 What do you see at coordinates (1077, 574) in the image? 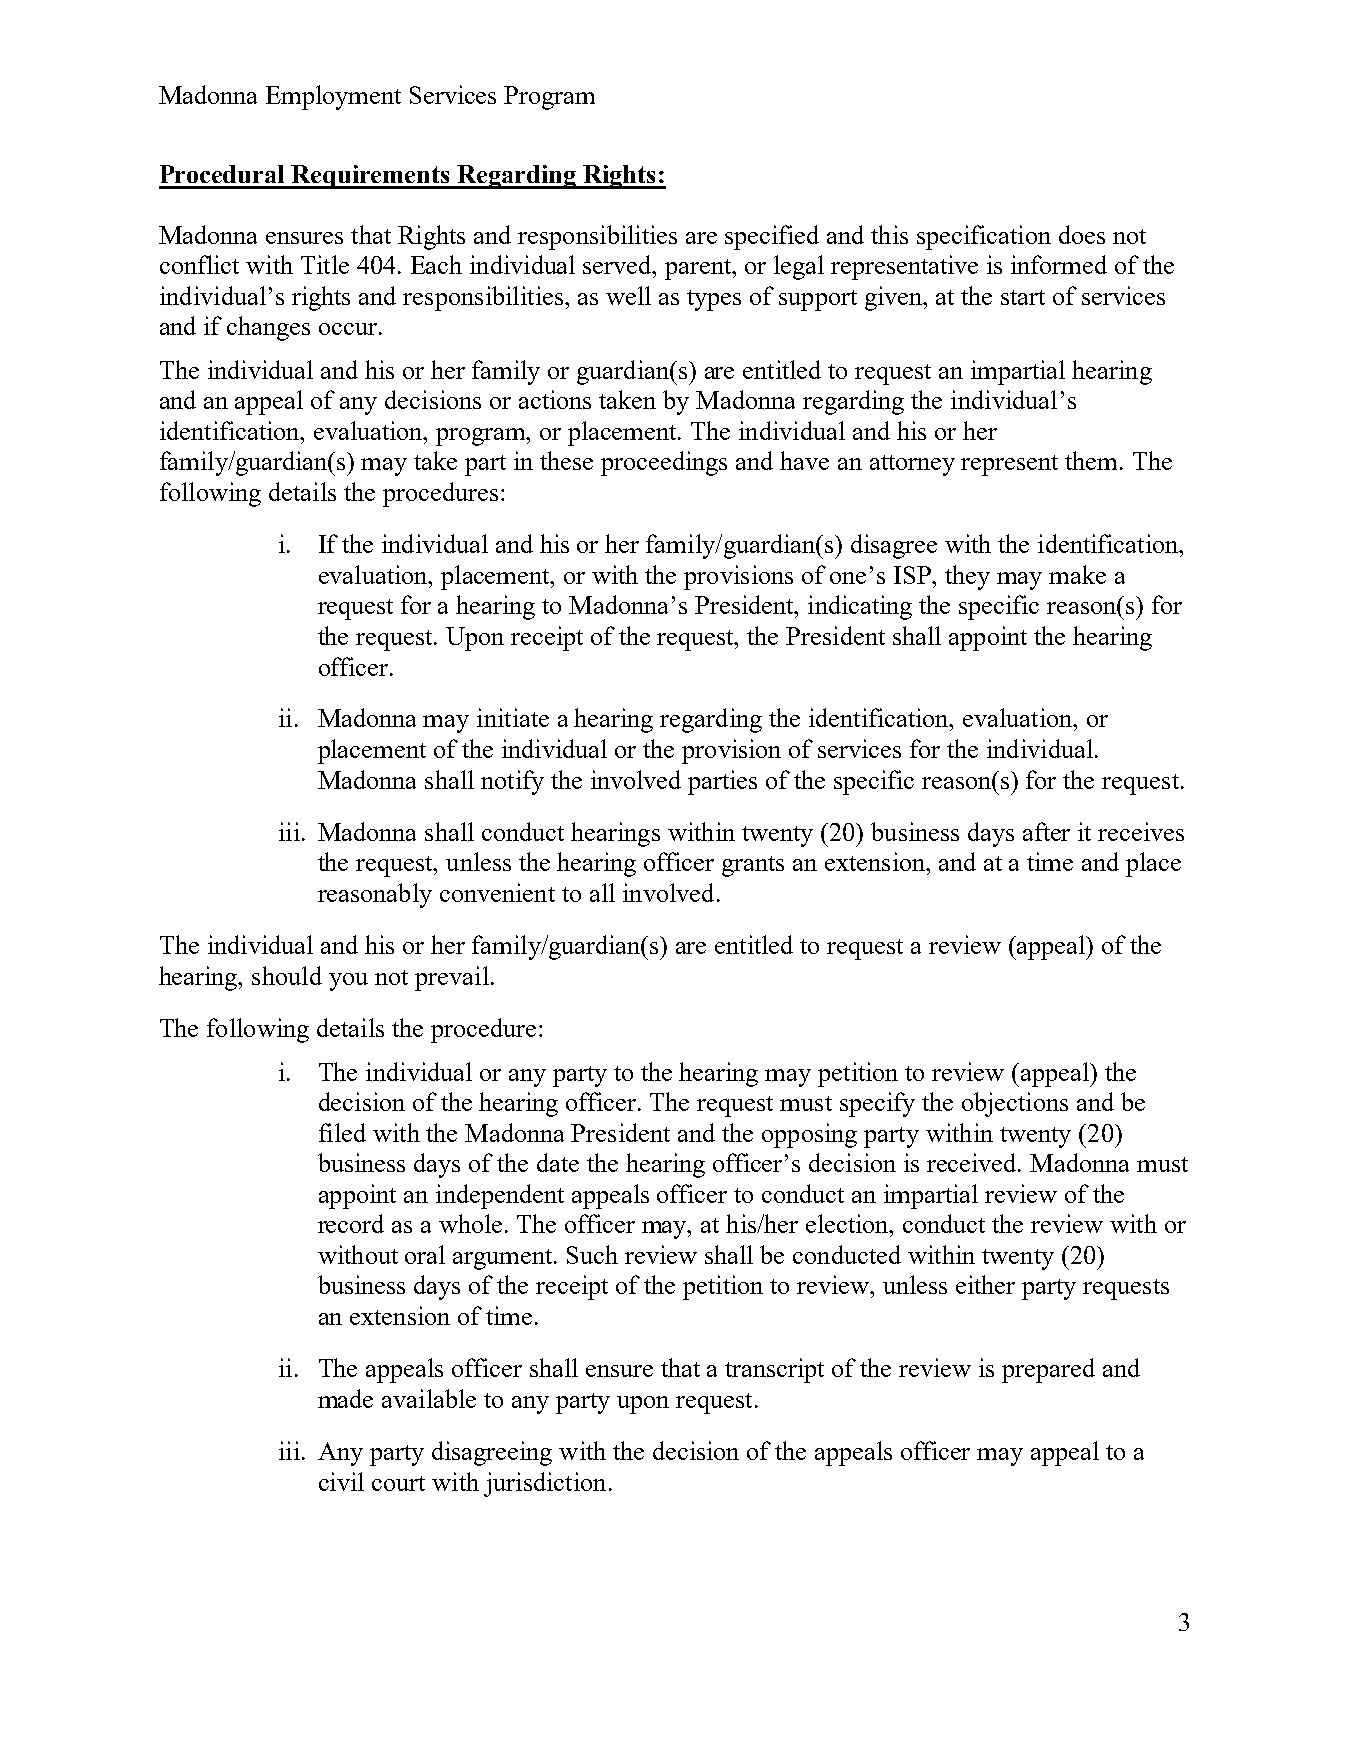
I see `make` at bounding box center [1077, 574].
